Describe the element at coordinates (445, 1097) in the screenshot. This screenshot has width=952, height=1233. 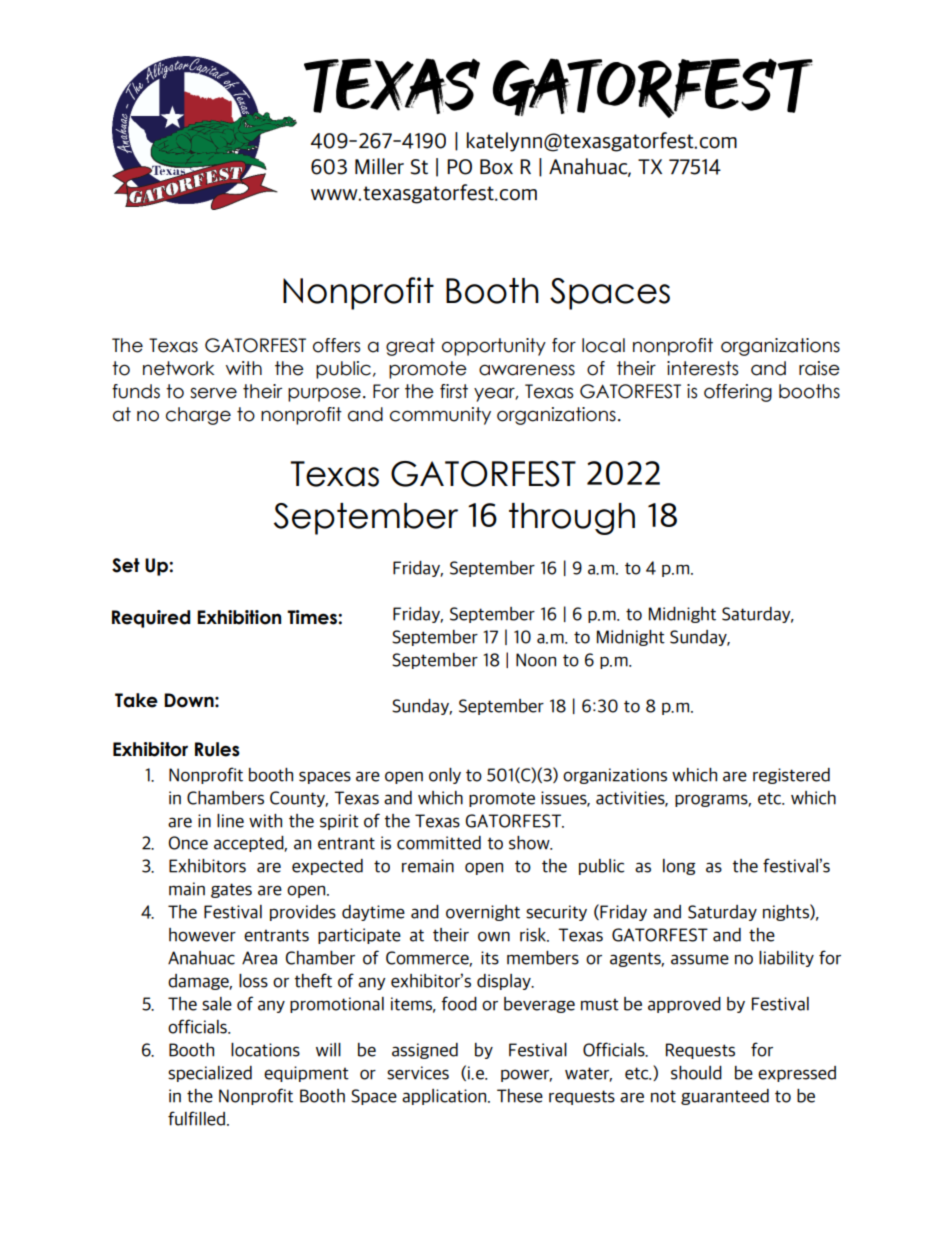
I see `application` at that location.
